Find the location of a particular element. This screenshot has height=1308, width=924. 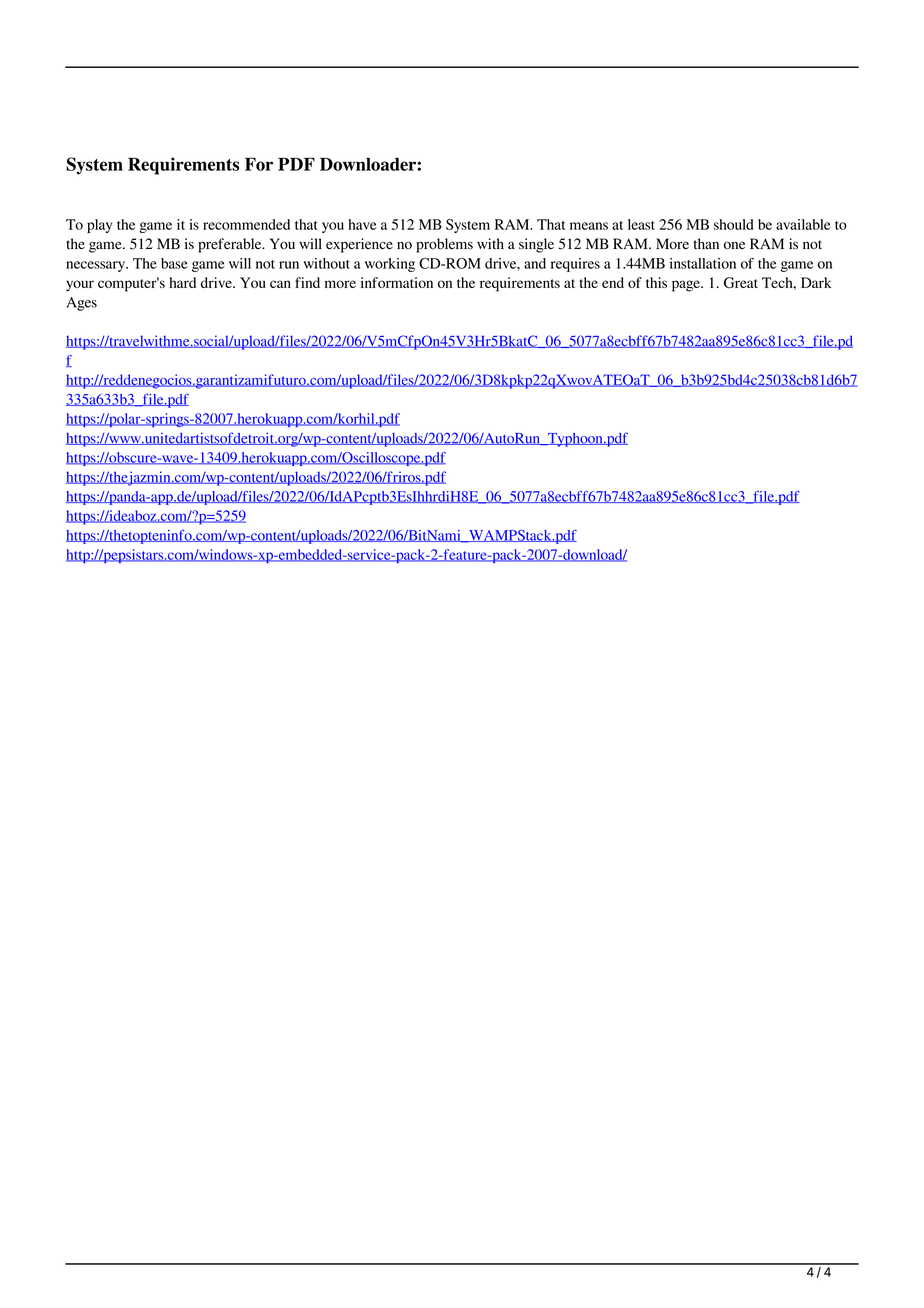

have is located at coordinates (362, 224).
